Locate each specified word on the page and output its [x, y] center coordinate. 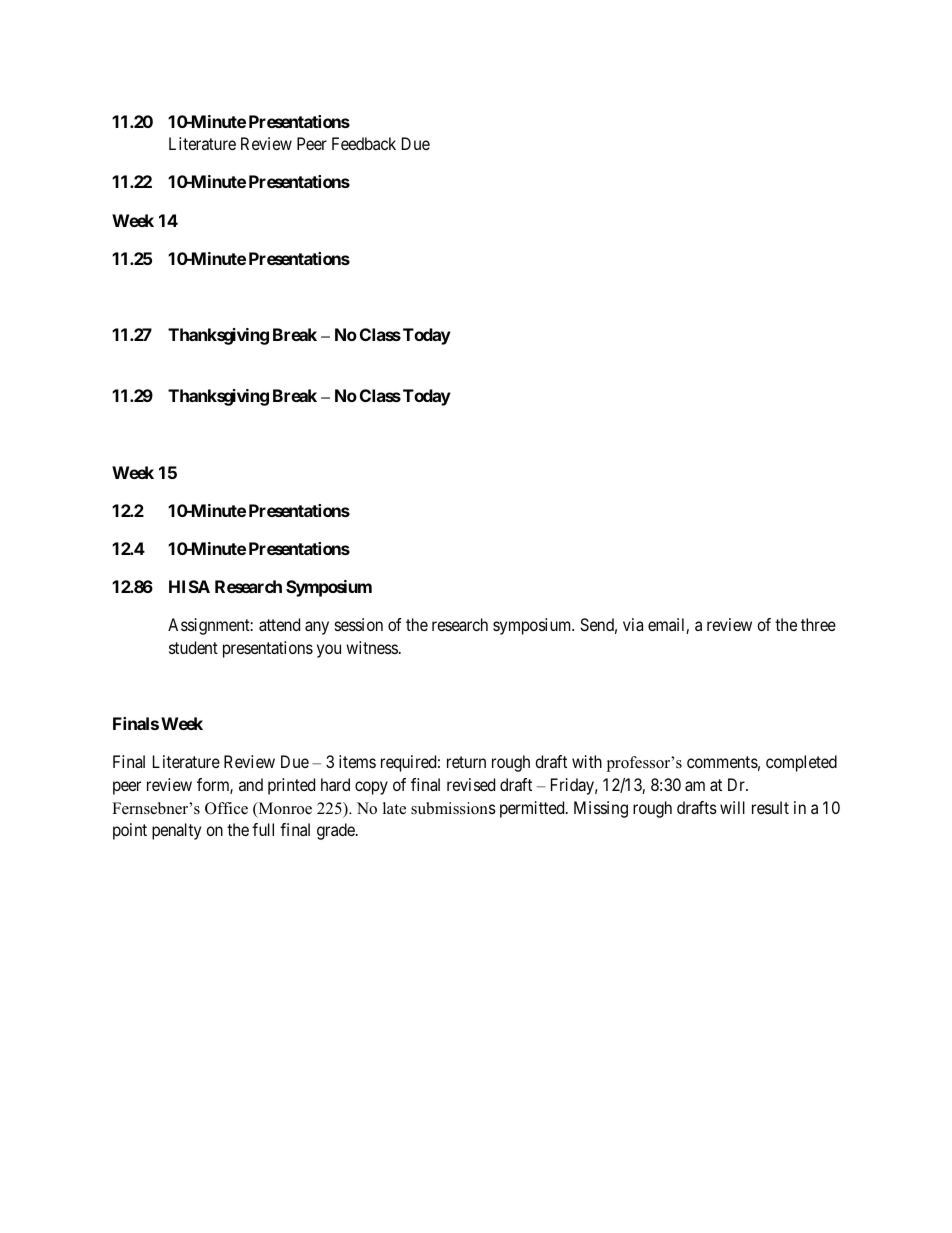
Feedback [364, 143]
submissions [453, 808]
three [818, 624]
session [359, 624]
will [732, 807]
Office [226, 808]
